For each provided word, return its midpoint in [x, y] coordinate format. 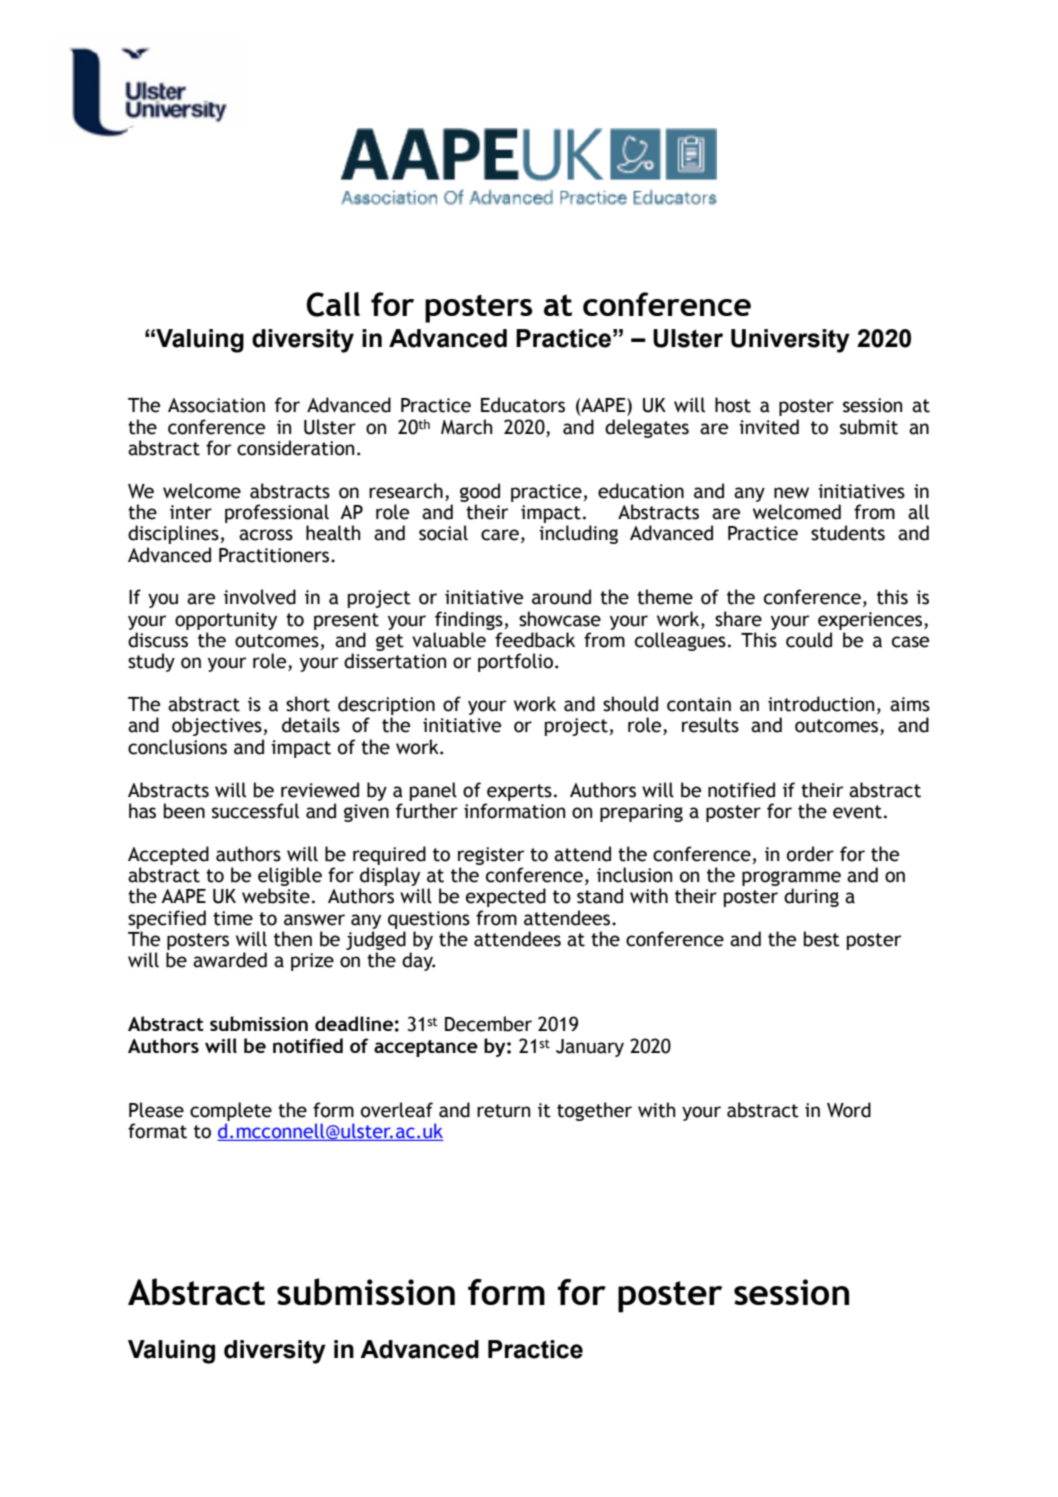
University [790, 341]
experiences [871, 621]
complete [231, 1111]
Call [333, 304]
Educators [523, 405]
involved [260, 597]
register [491, 856]
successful [255, 811]
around [561, 597]
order [810, 854]
